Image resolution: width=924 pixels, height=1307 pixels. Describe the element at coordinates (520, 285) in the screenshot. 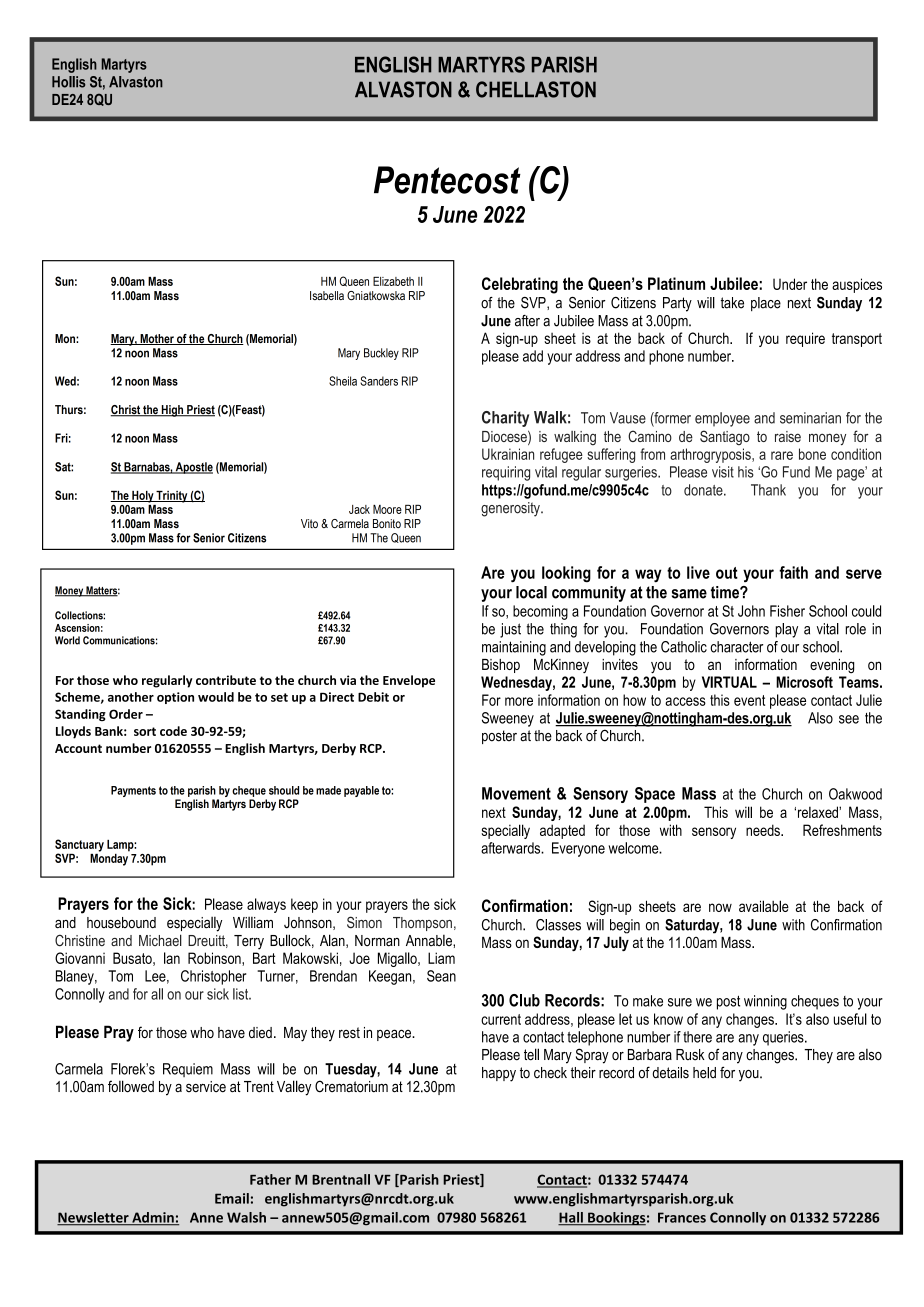

I see `Celebrating` at that location.
